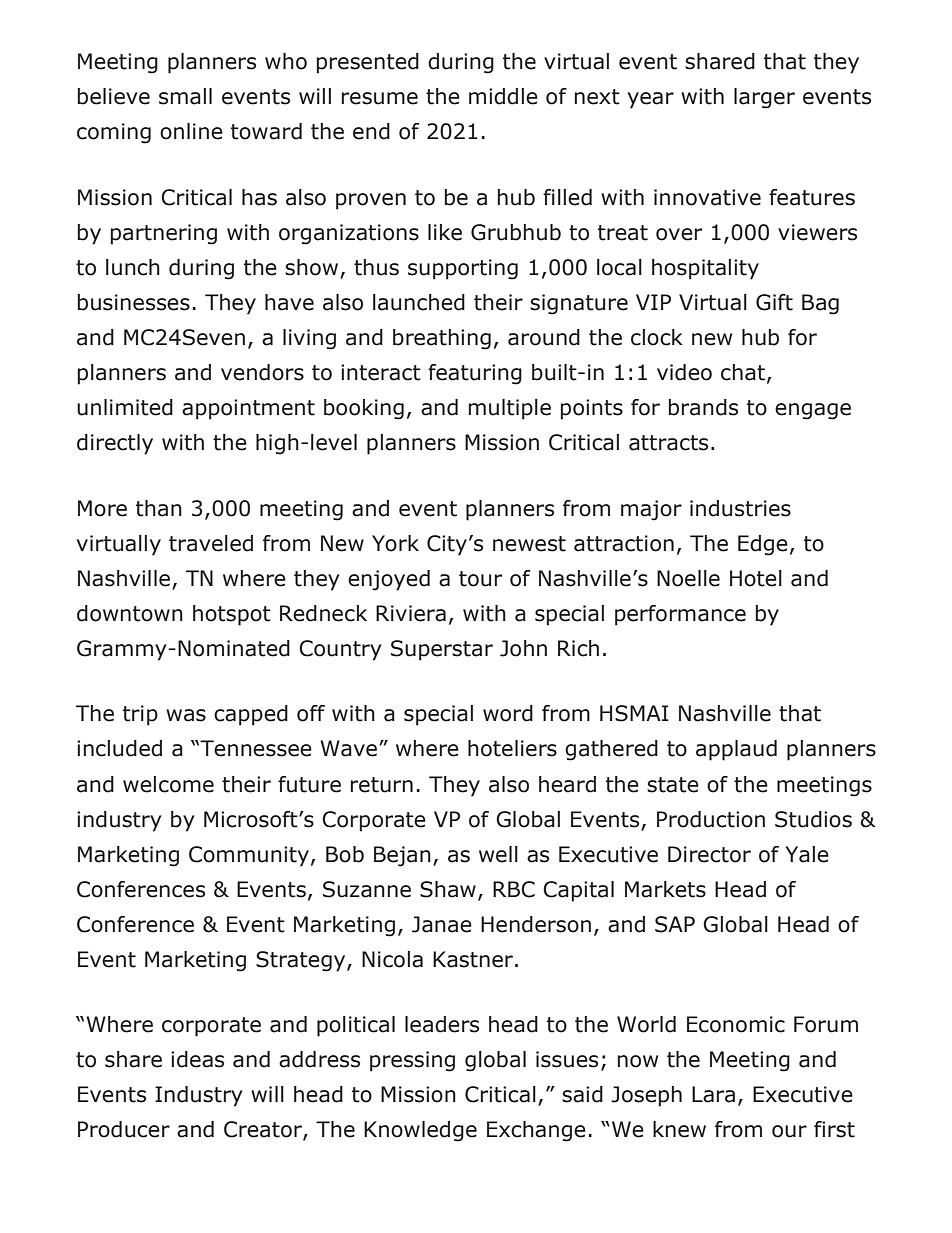 This image has height=1233, width=952. Describe the element at coordinates (764, 98) in the image. I see `larger` at that location.
